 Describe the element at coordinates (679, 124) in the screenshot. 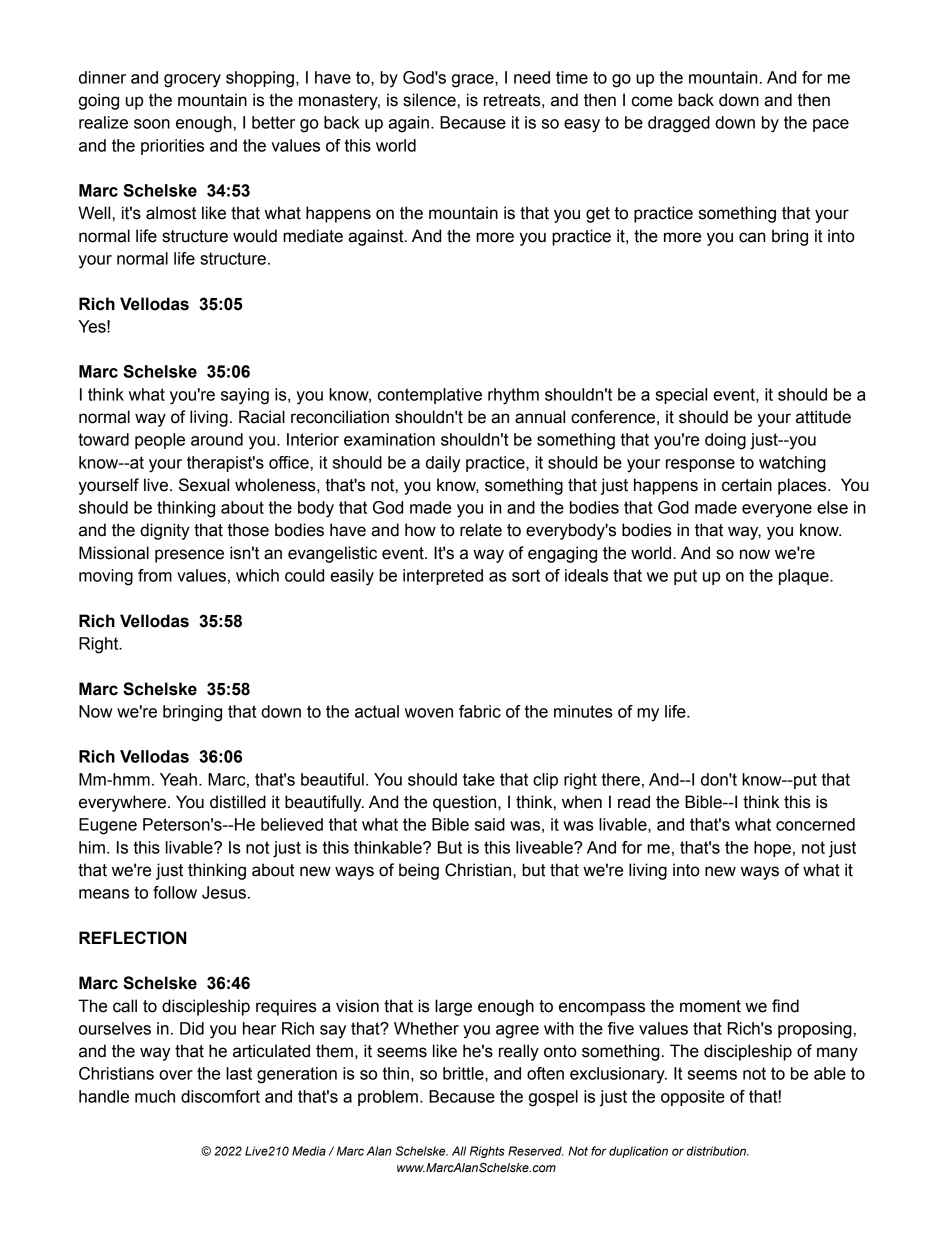

I see `dragged` at that location.
